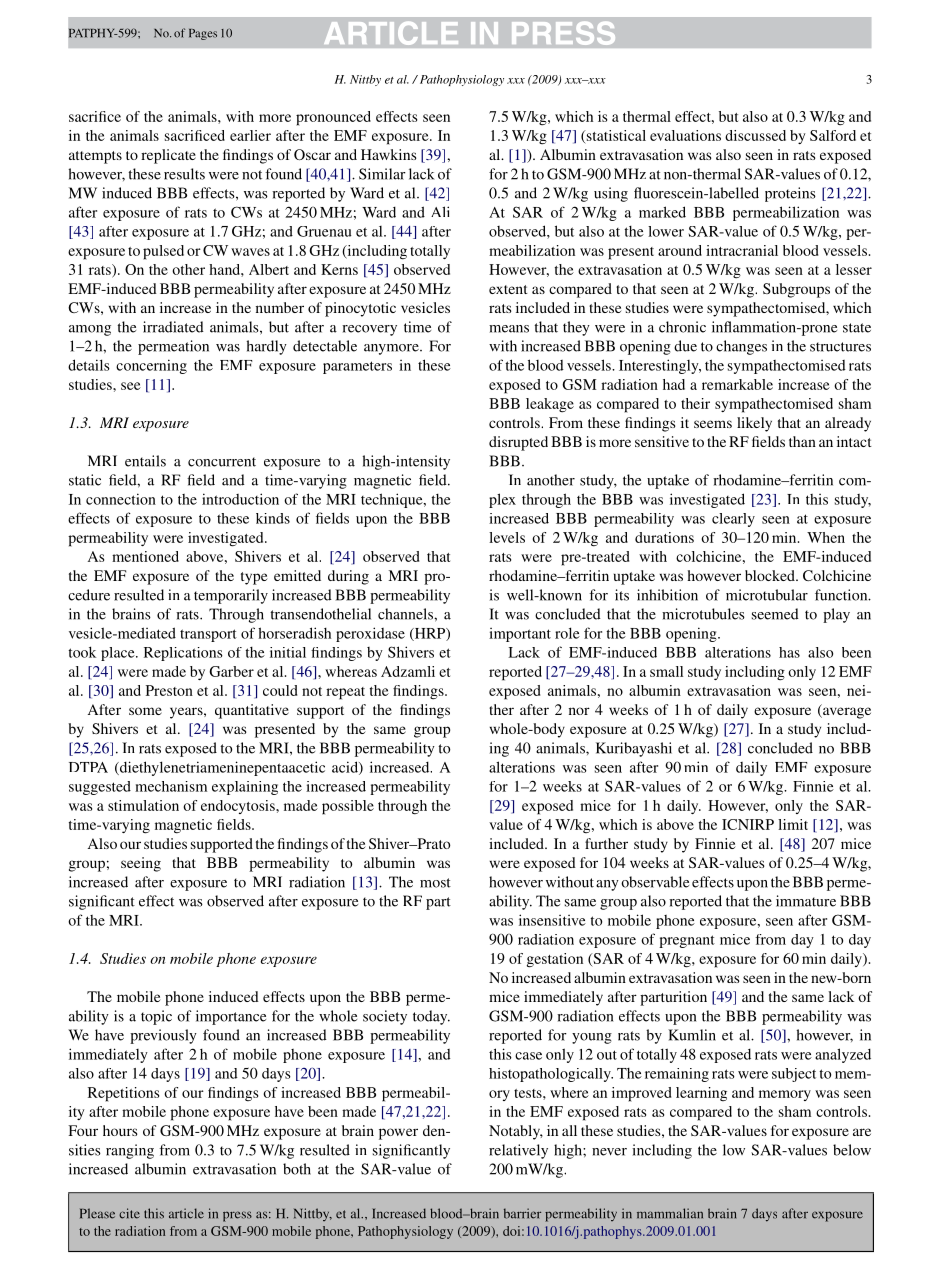  I want to click on discussed, so click(755, 135).
